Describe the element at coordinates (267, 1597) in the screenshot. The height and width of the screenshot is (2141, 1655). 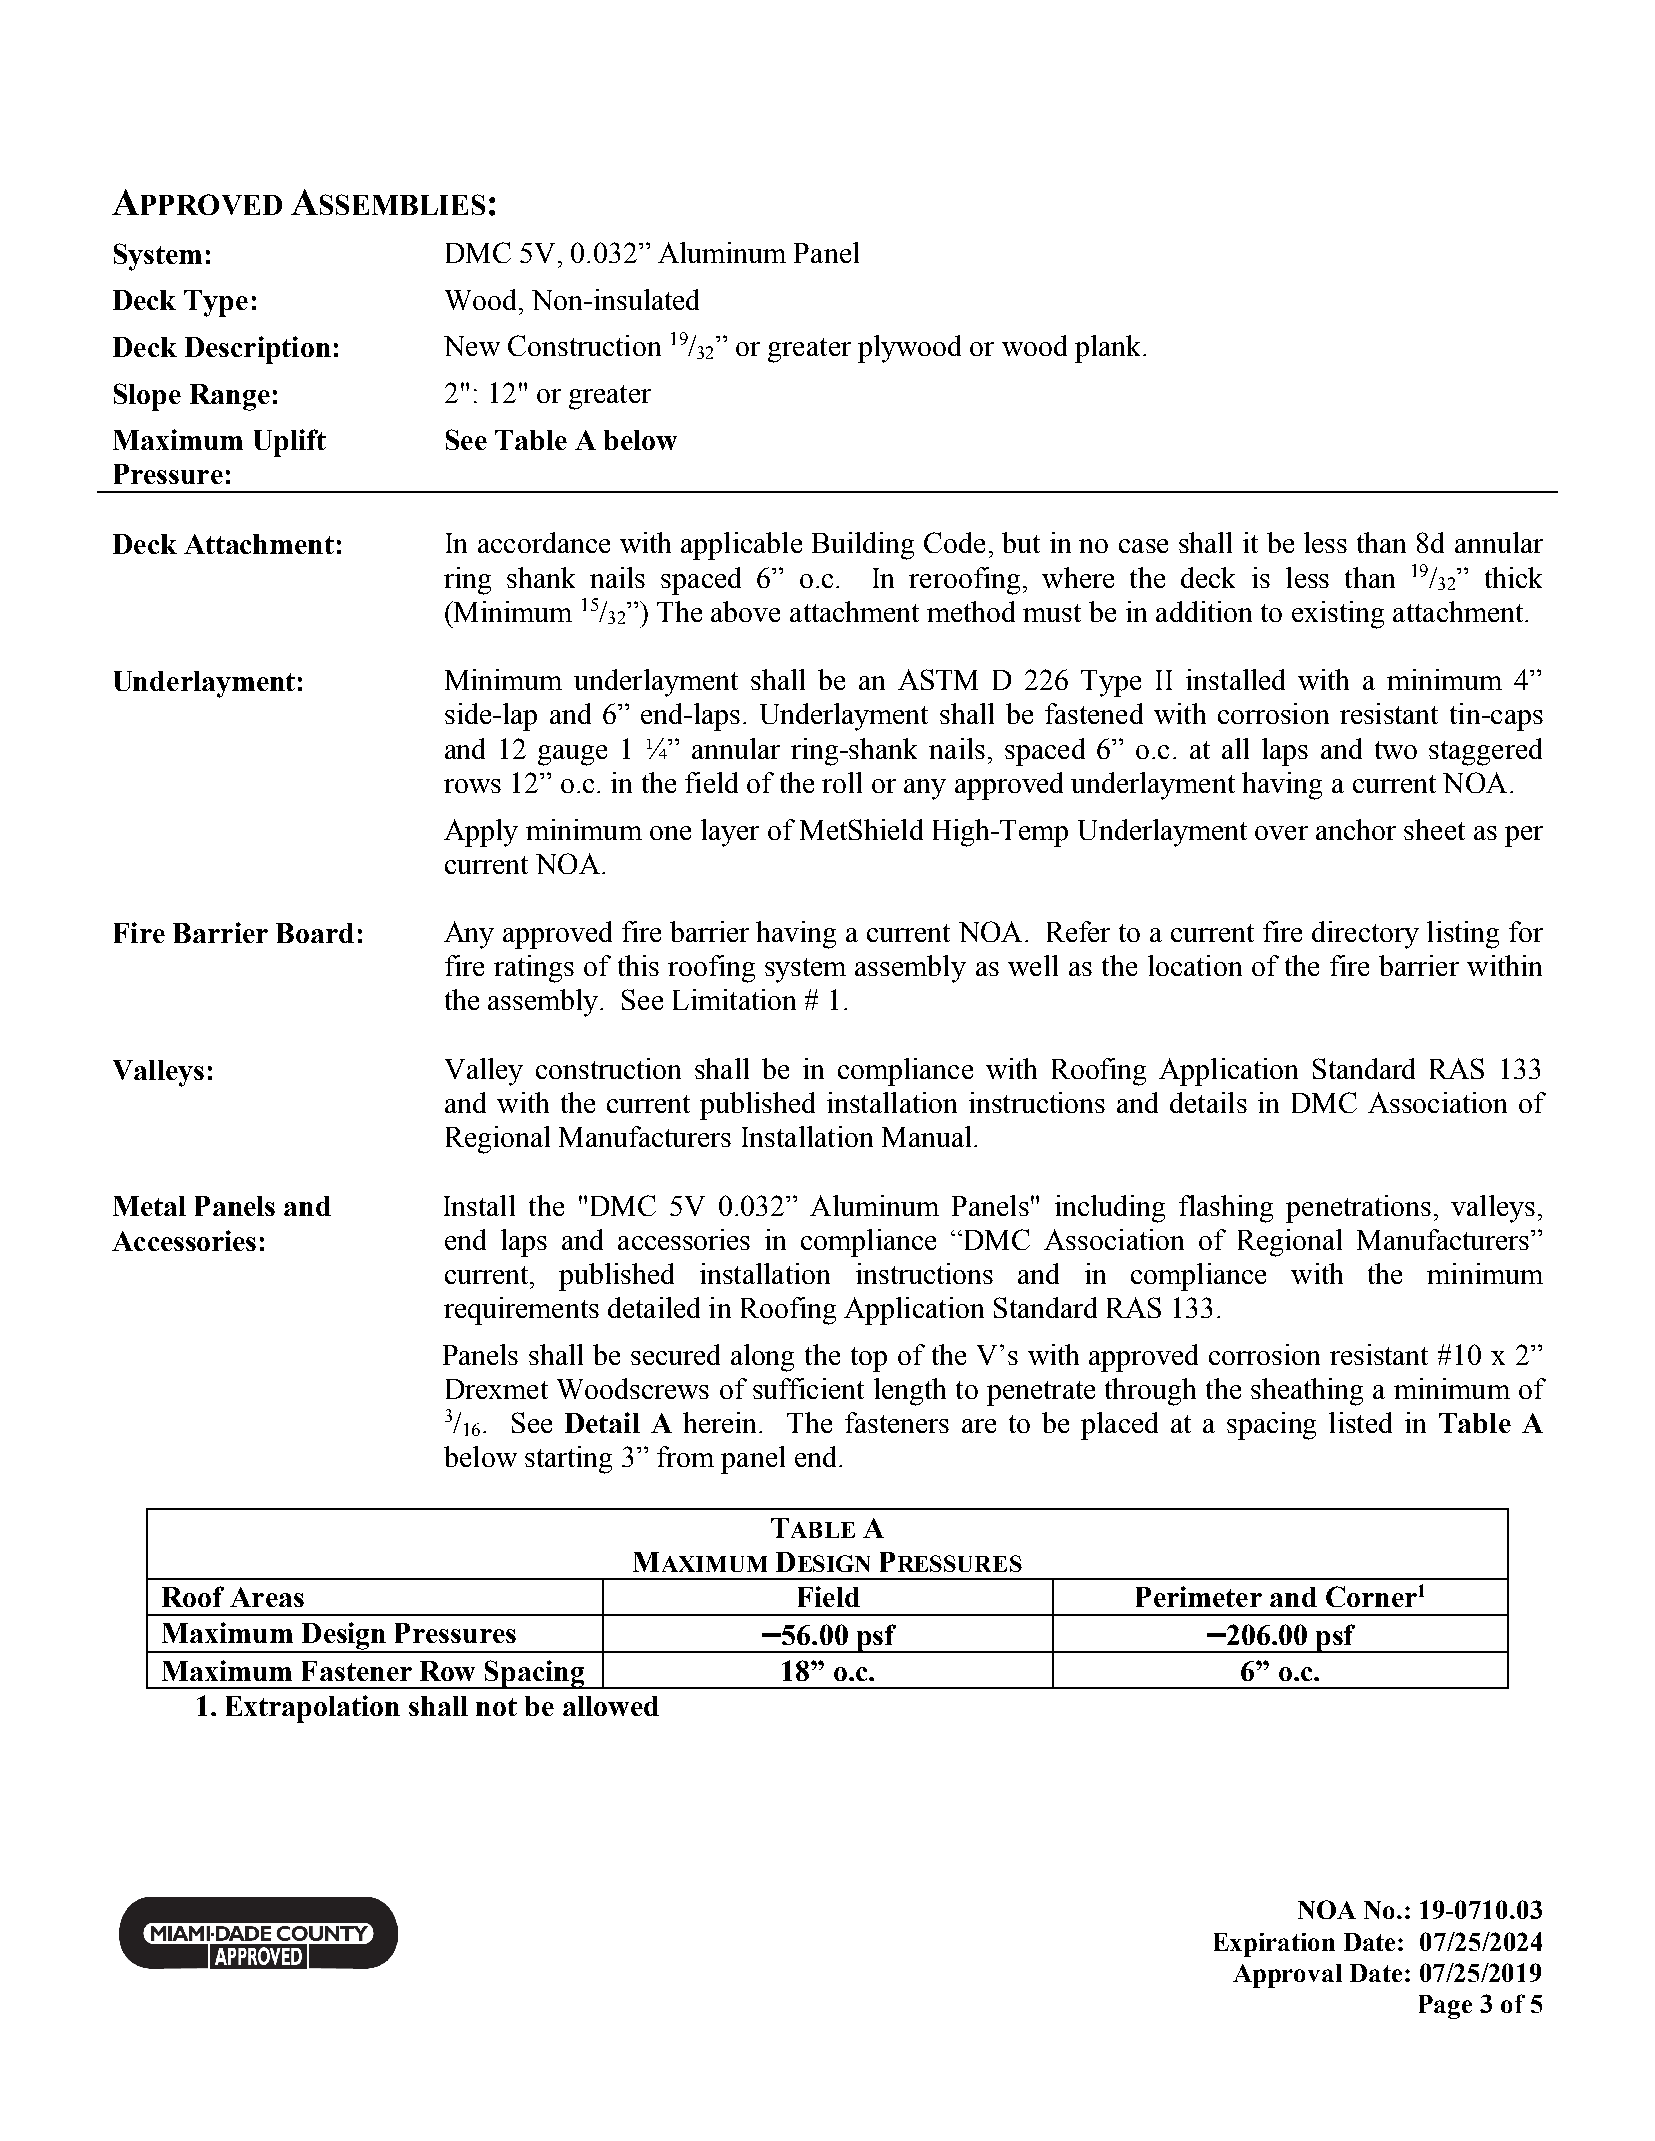
I see `Areas` at that location.
